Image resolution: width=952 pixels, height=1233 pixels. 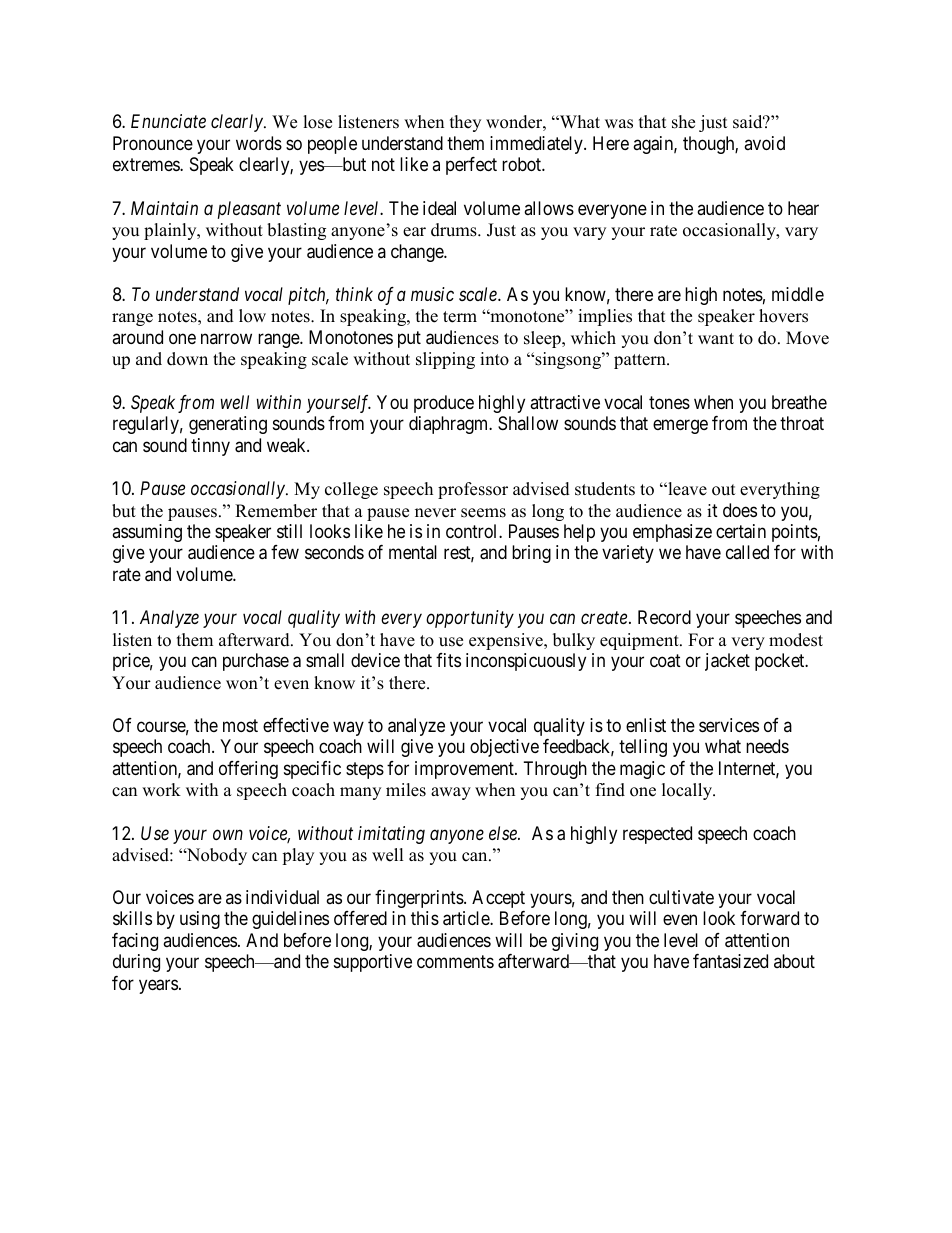 I want to click on improvement, so click(x=465, y=770).
